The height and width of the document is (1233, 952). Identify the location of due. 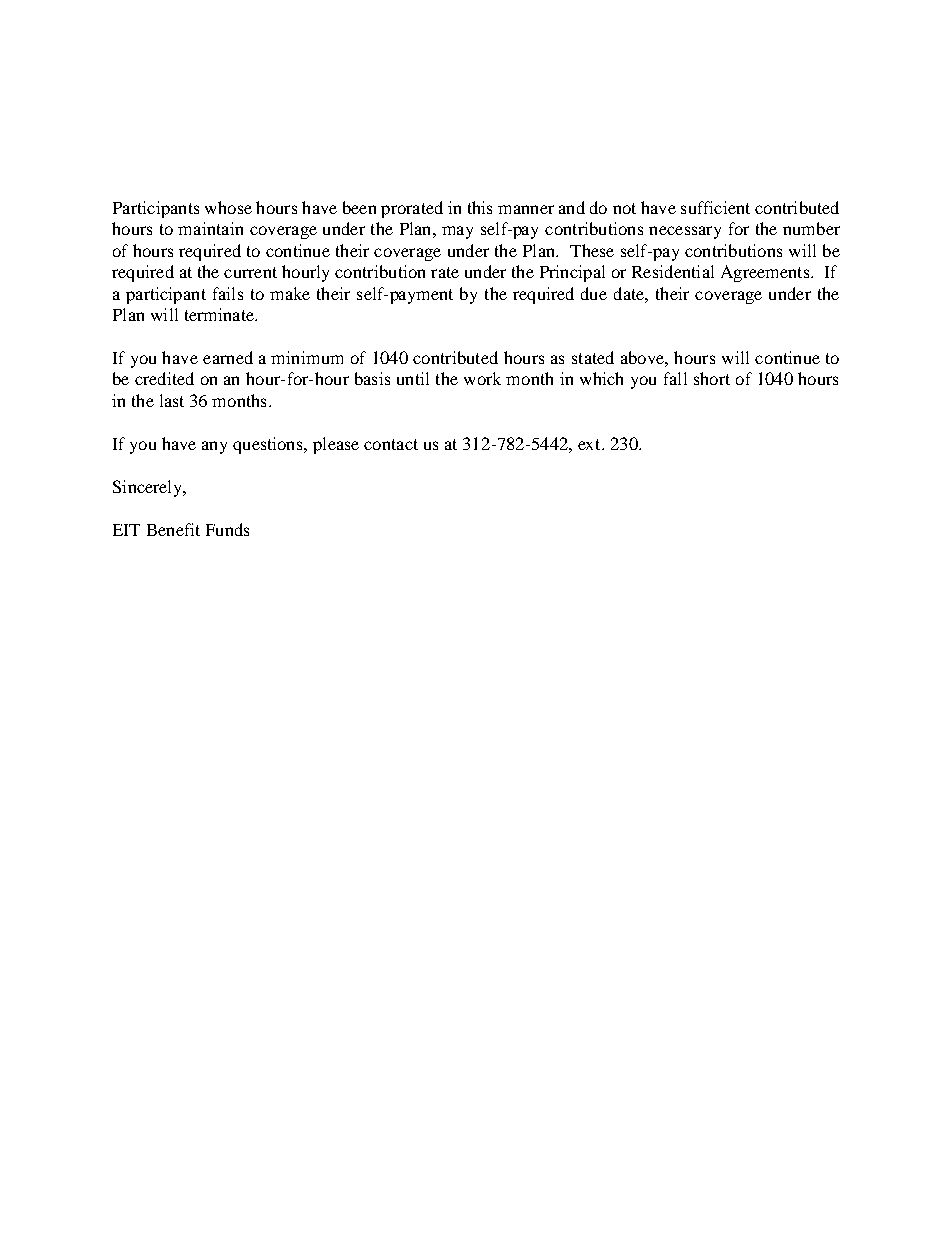
(594, 293).
